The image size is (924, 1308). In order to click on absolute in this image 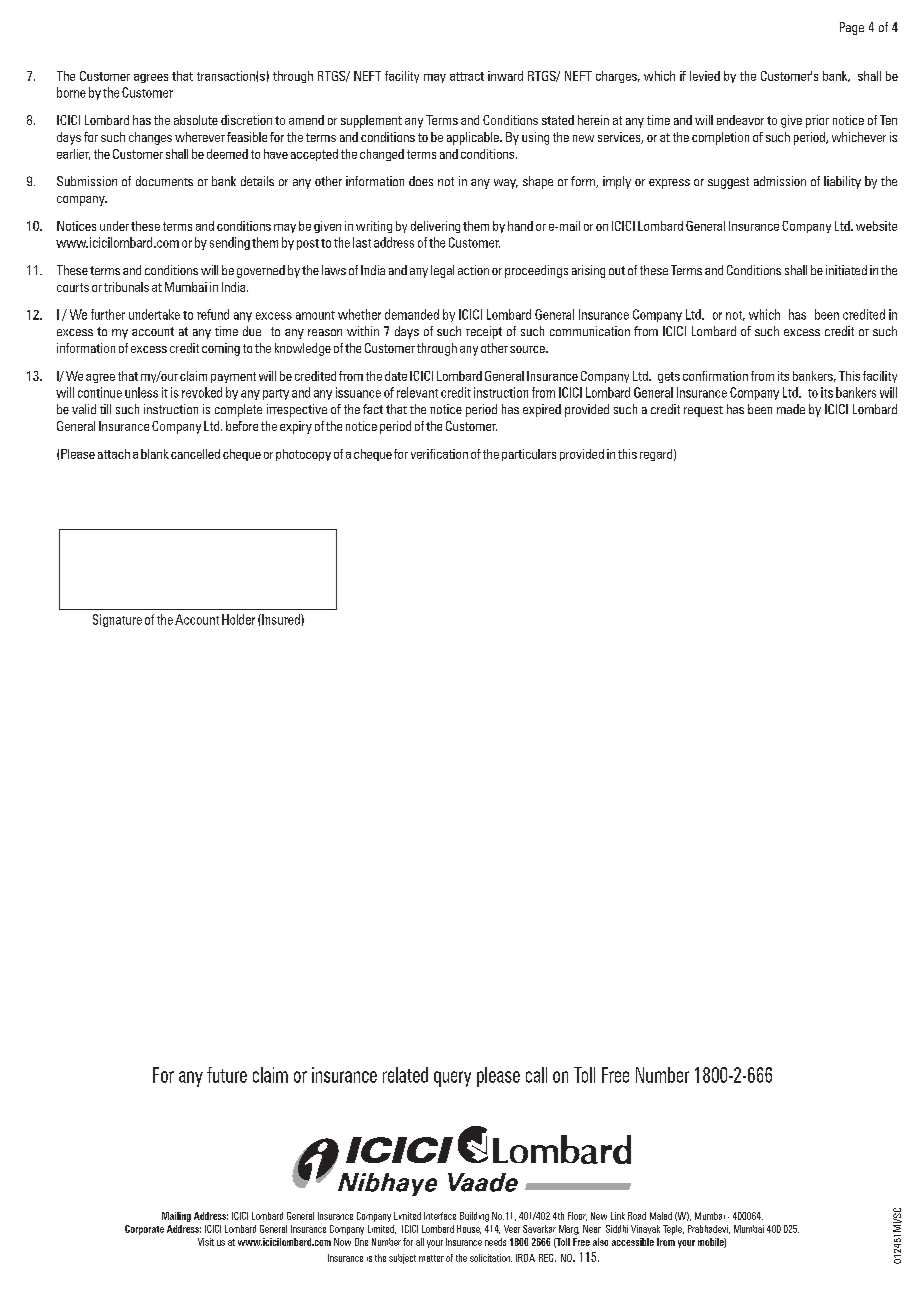, I will do `click(196, 120)`.
